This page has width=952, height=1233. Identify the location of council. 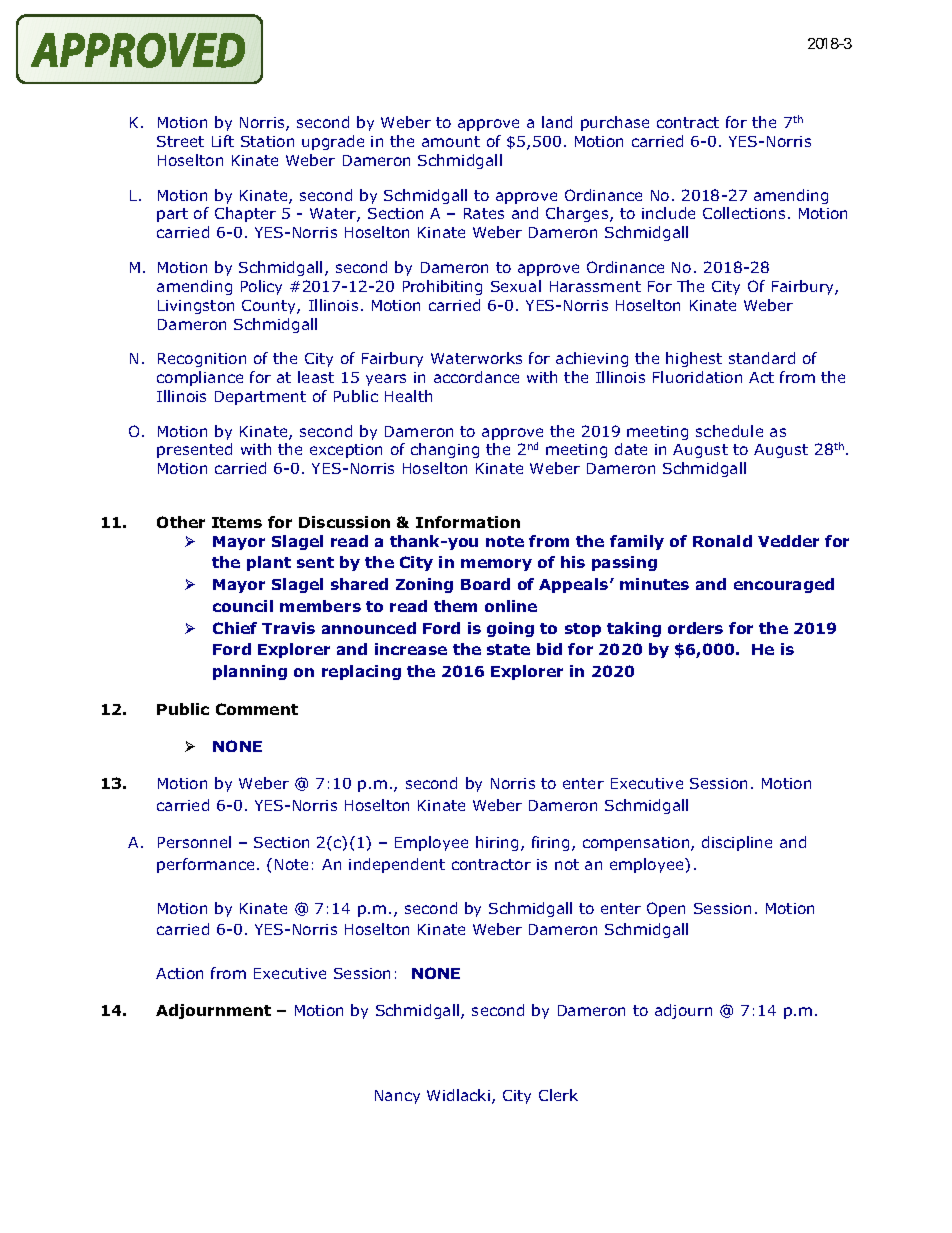
(243, 606).
